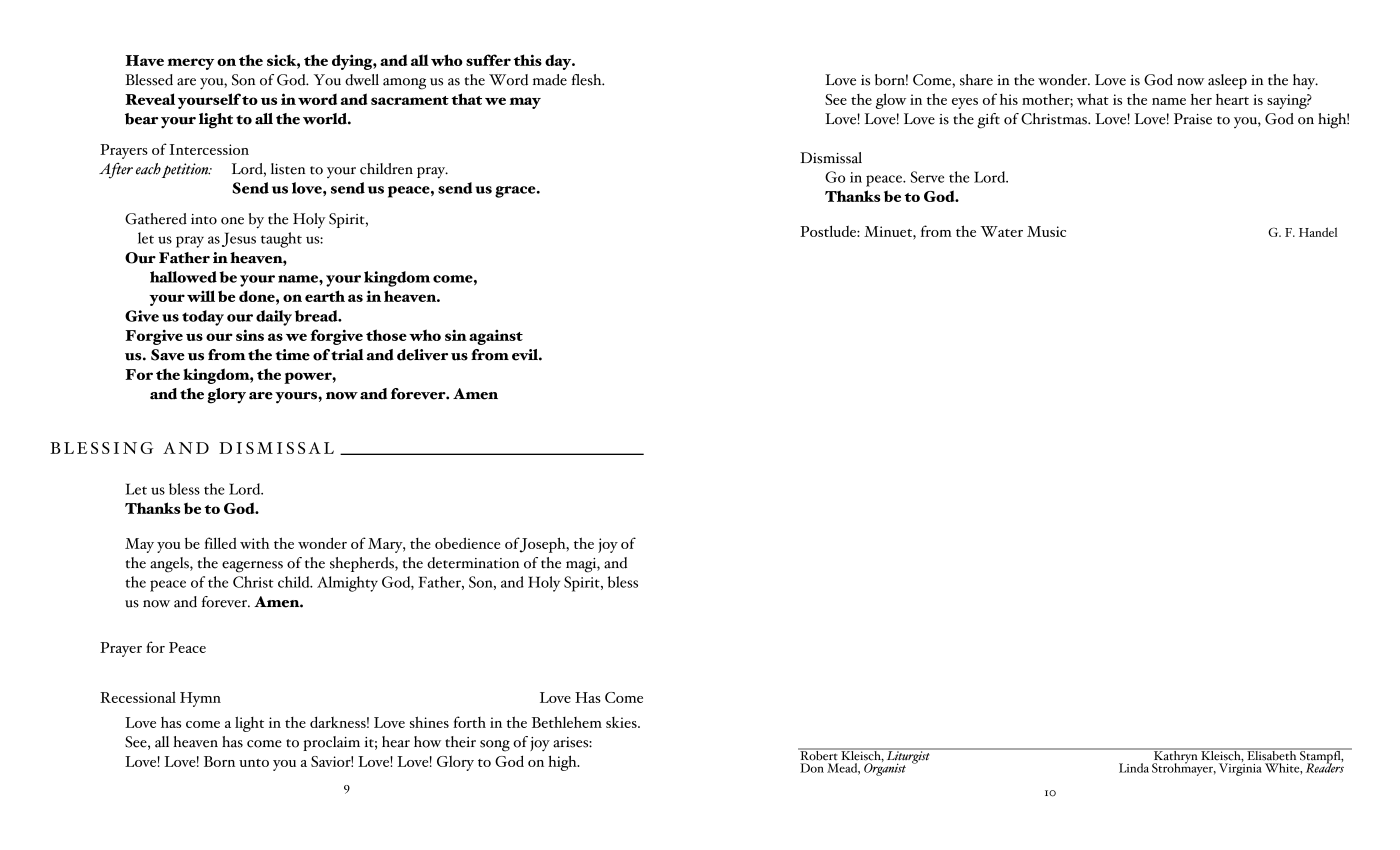 The height and width of the image is (850, 1400). I want to click on evil, so click(526, 355).
